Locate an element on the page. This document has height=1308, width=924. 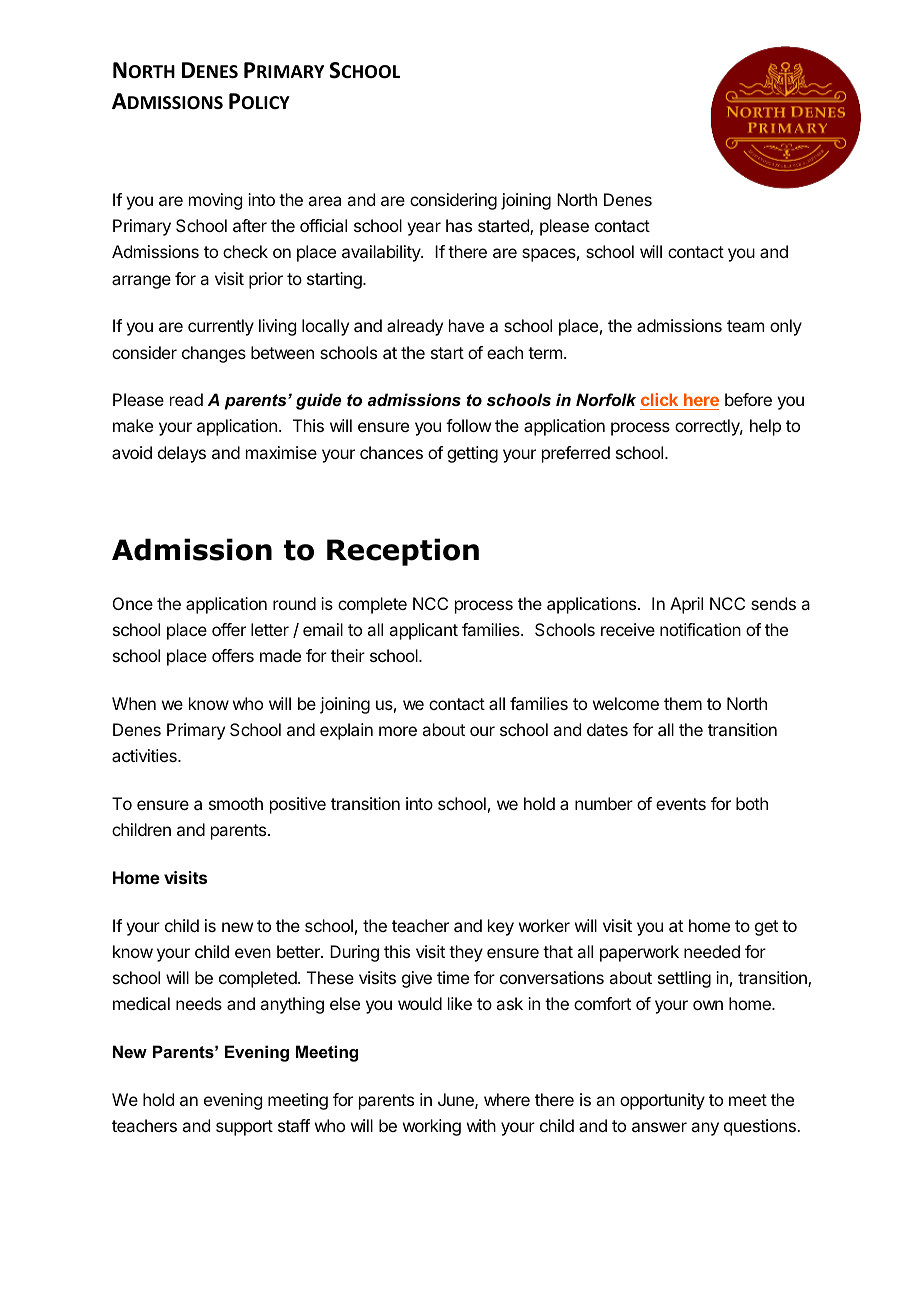
support is located at coordinates (244, 1128).
